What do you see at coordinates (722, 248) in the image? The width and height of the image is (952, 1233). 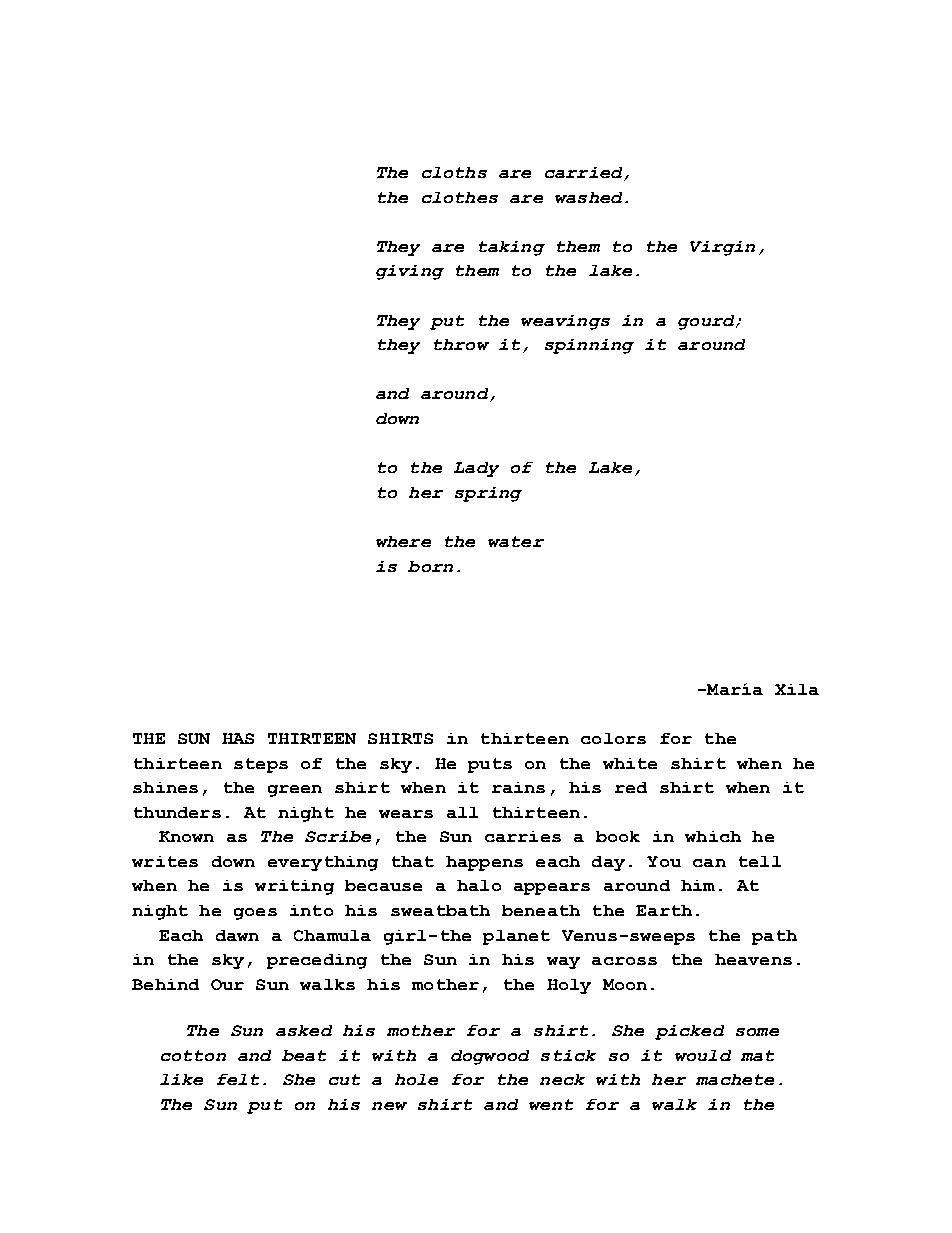 I see `Virgin` at bounding box center [722, 248].
